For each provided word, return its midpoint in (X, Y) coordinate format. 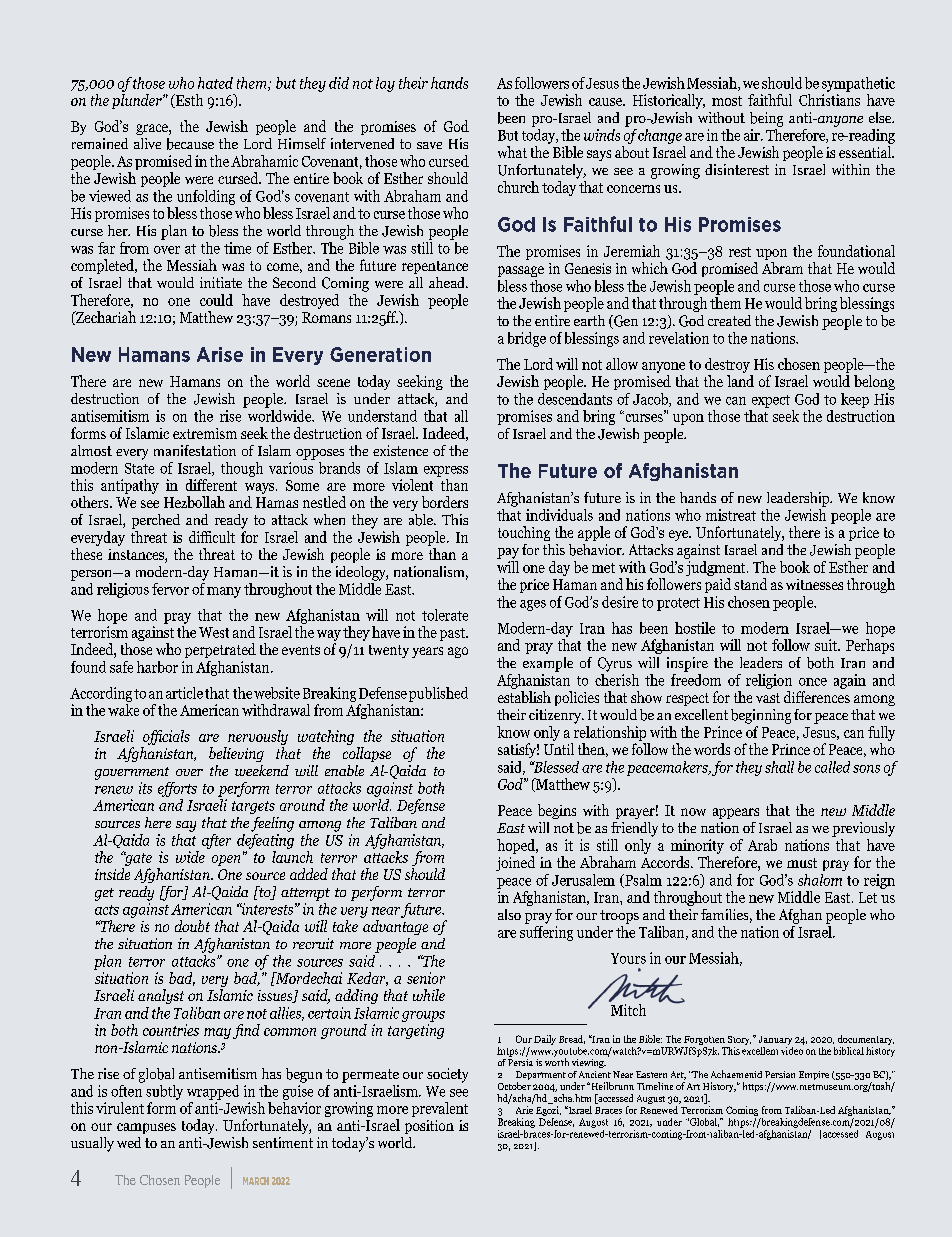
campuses (146, 1128)
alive (147, 143)
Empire (814, 1075)
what (512, 152)
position (429, 1127)
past (453, 634)
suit (827, 645)
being (766, 119)
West (214, 632)
